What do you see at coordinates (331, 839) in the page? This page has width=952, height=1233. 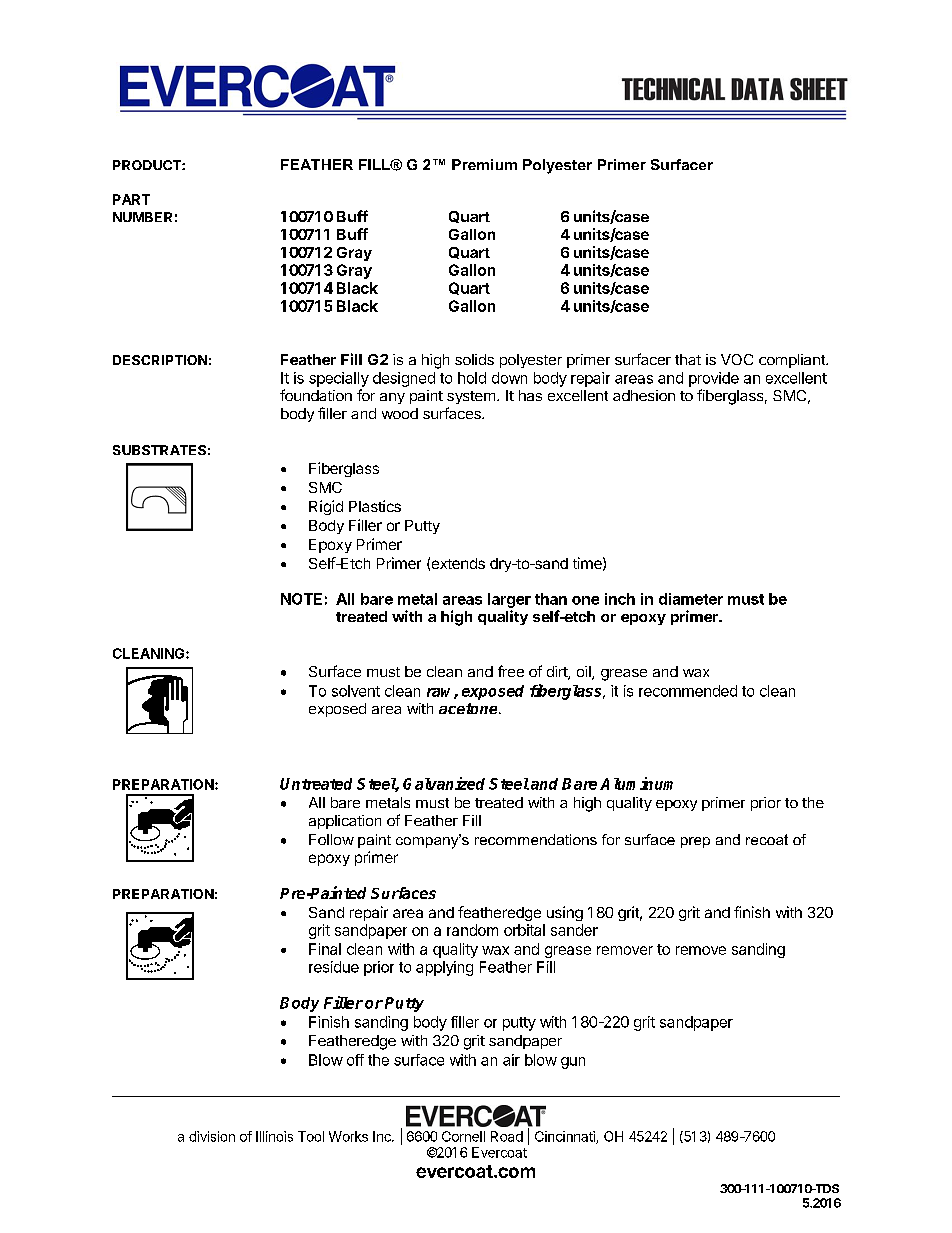 I see `Follow` at bounding box center [331, 839].
